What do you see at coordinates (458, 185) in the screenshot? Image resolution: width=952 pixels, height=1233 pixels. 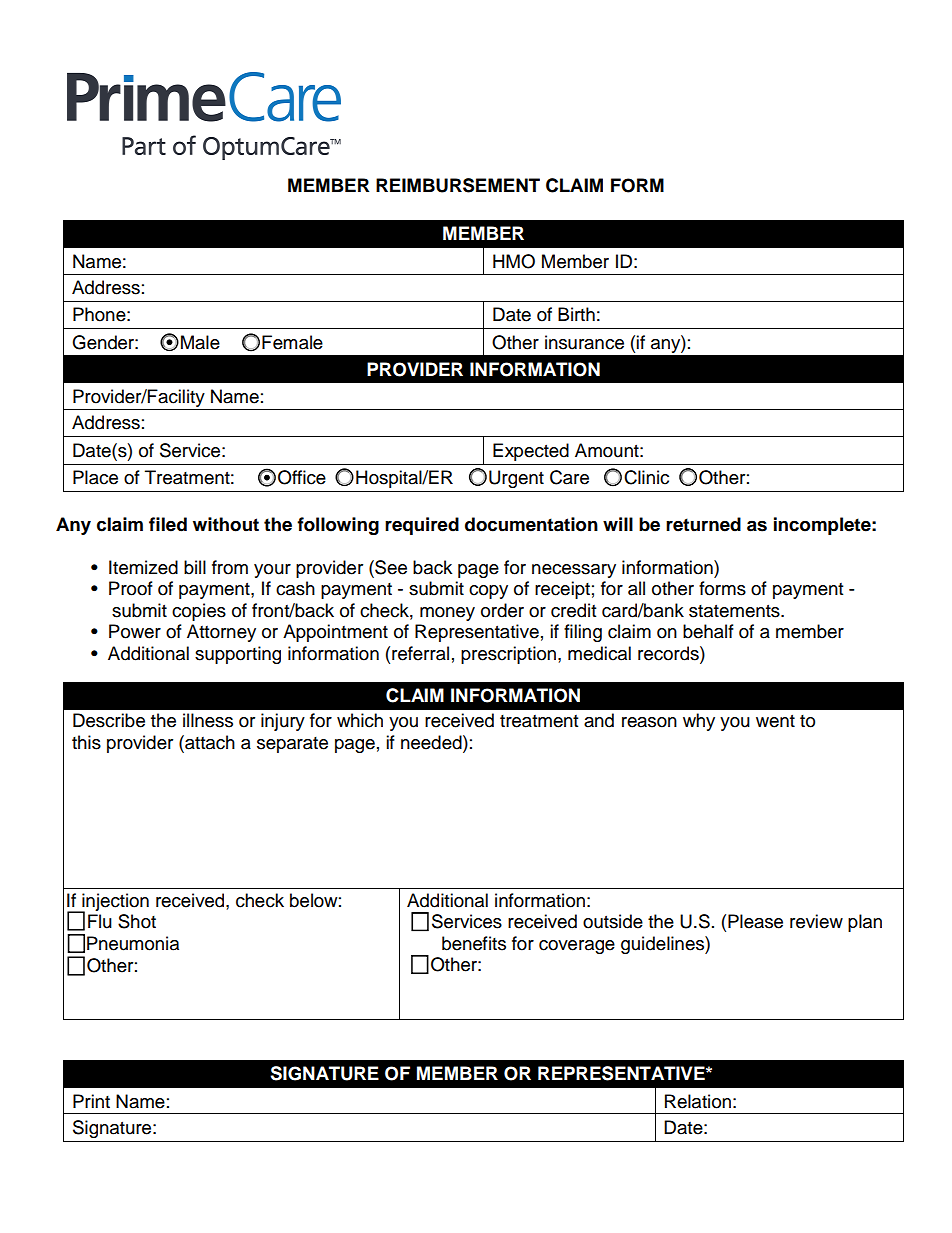 I see `REIMBURSEMENT` at bounding box center [458, 185].
